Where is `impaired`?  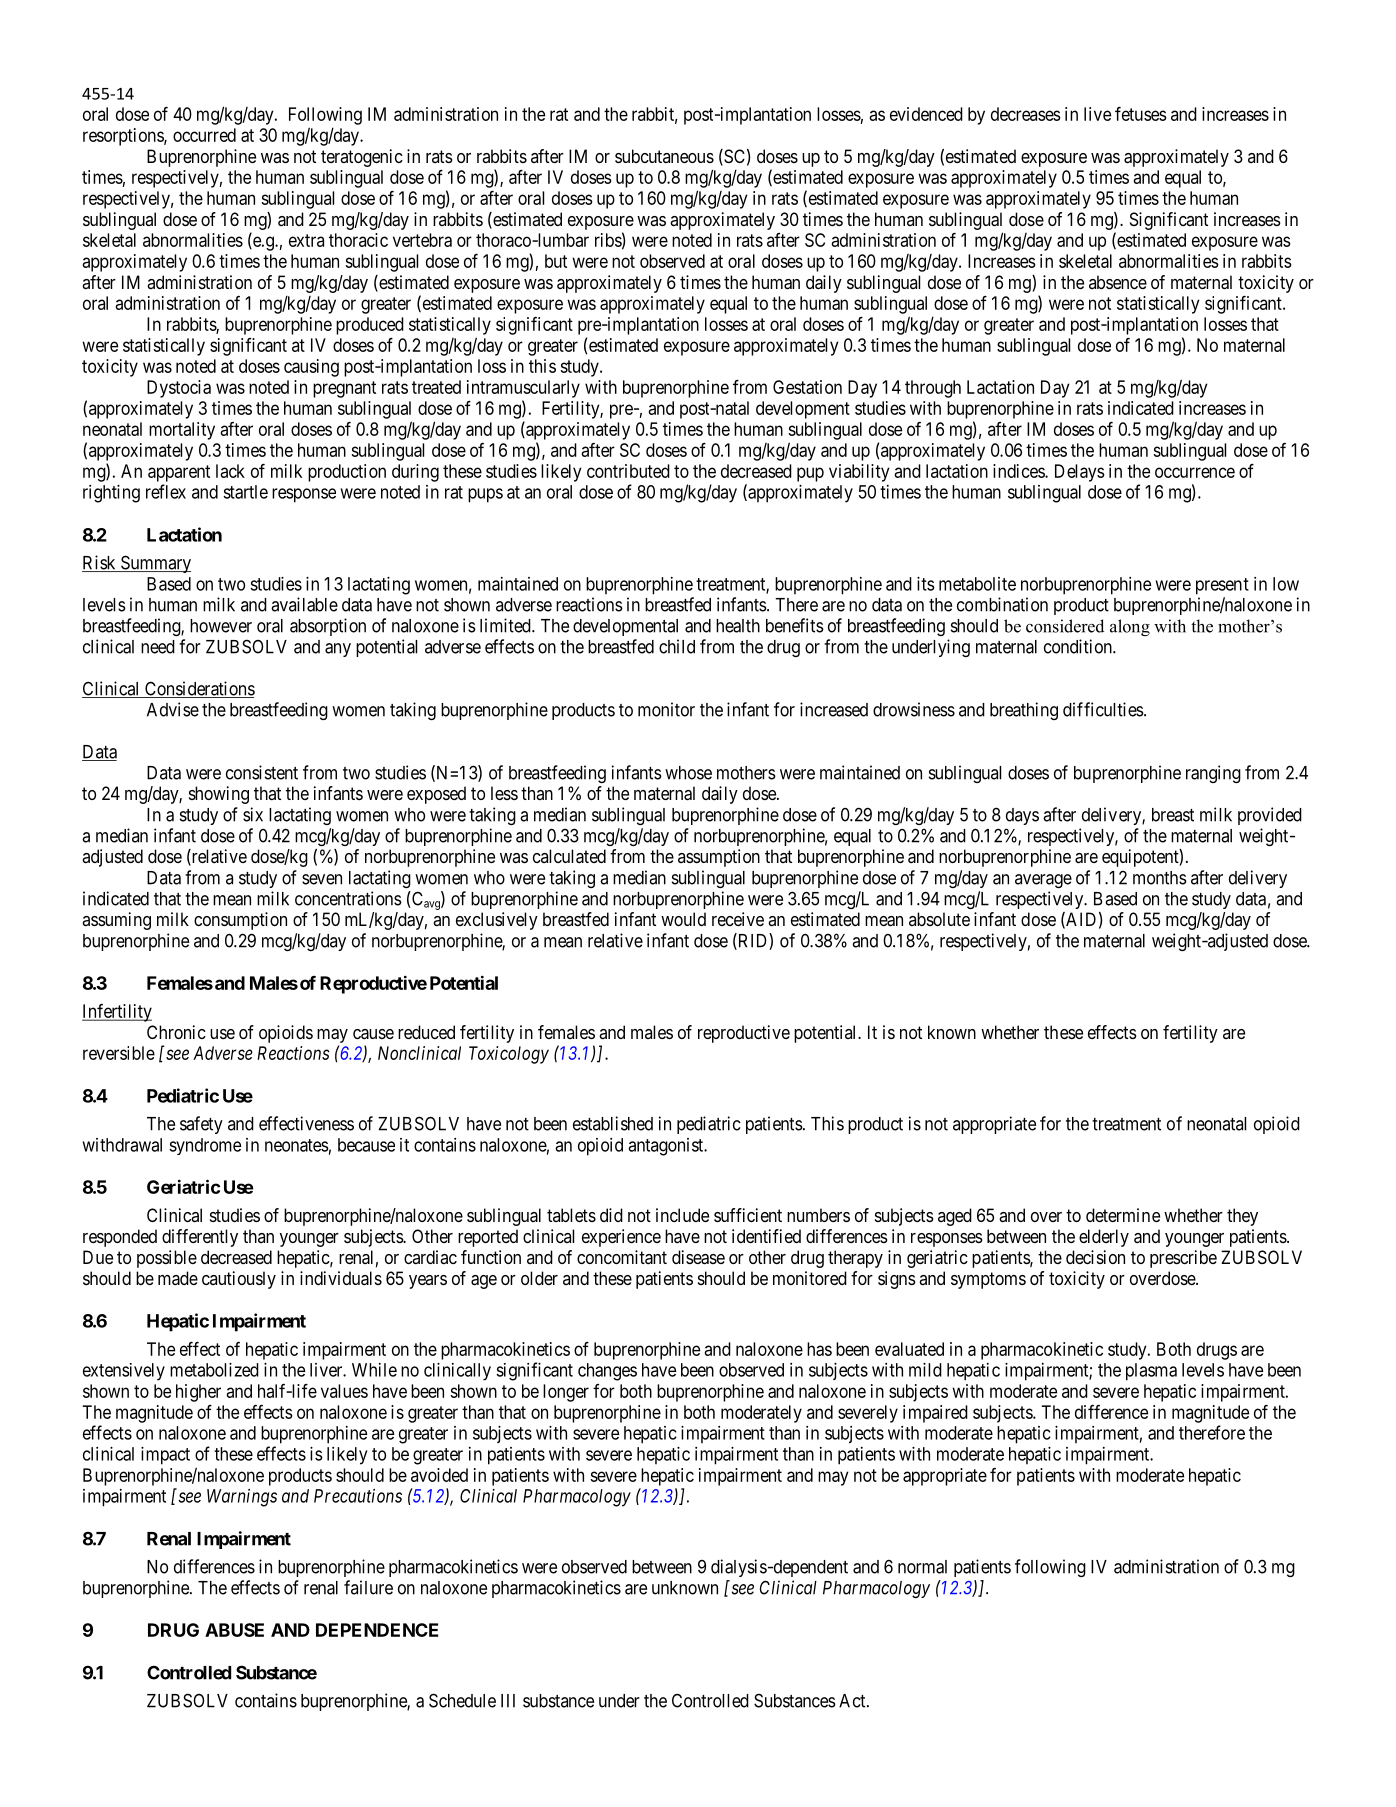
impaired is located at coordinates (935, 1414).
